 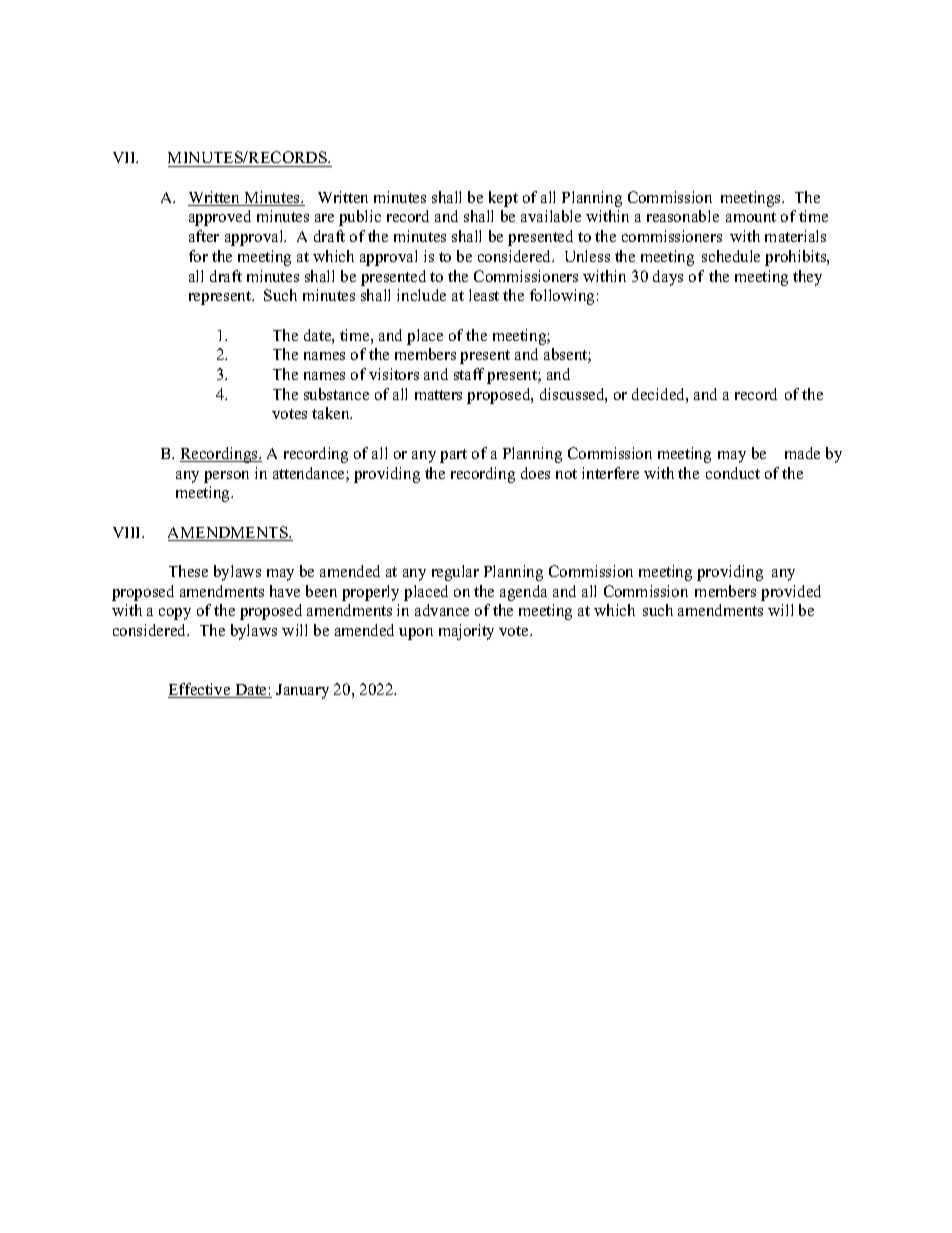 I want to click on least, so click(x=484, y=295).
